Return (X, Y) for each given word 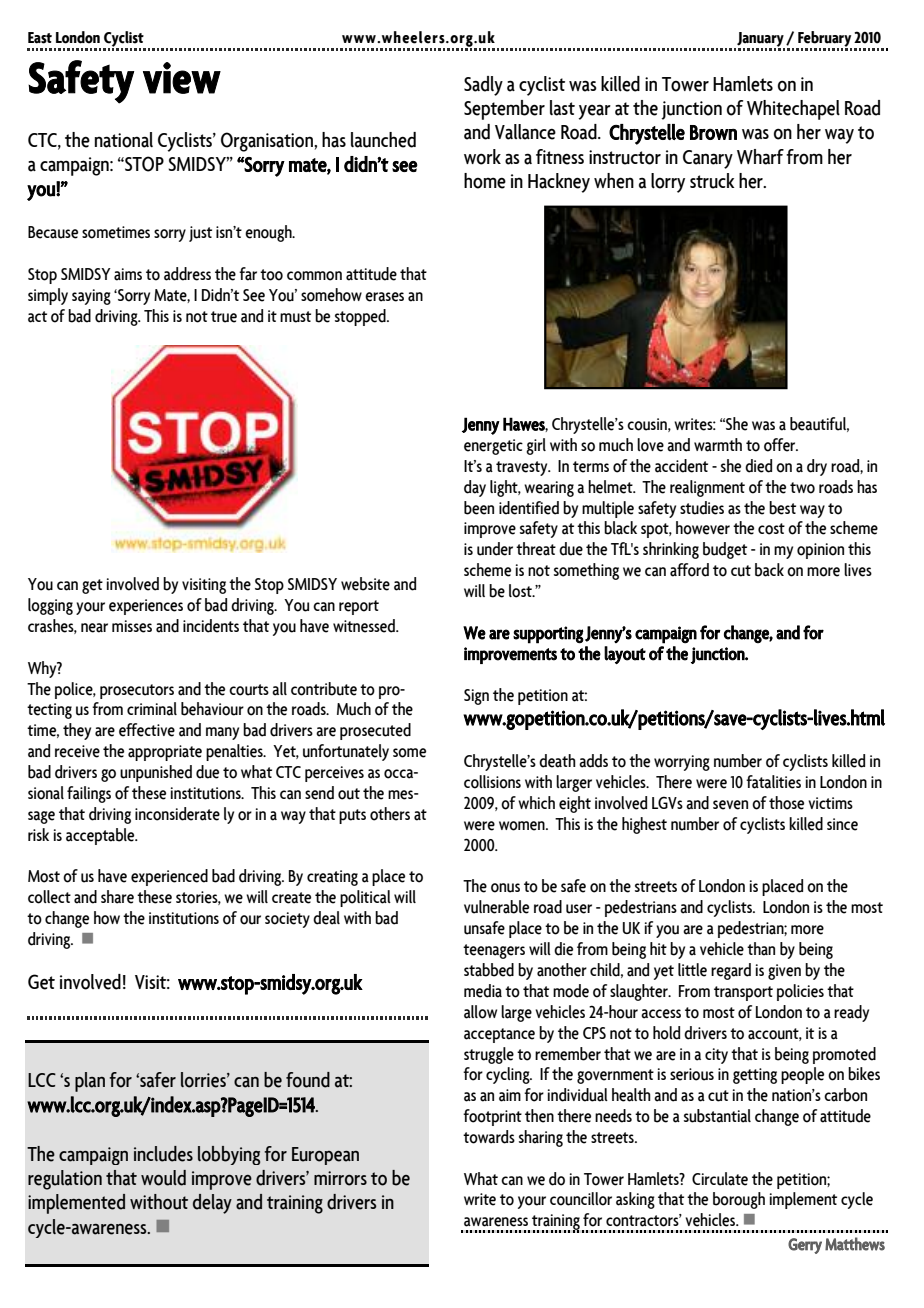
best (782, 508)
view (182, 78)
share (117, 897)
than (761, 949)
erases (384, 297)
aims (128, 274)
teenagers (494, 951)
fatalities (773, 782)
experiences (146, 607)
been (479, 508)
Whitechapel (793, 110)
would (163, 1178)
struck (712, 181)
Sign (476, 697)
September (504, 110)
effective (147, 730)
